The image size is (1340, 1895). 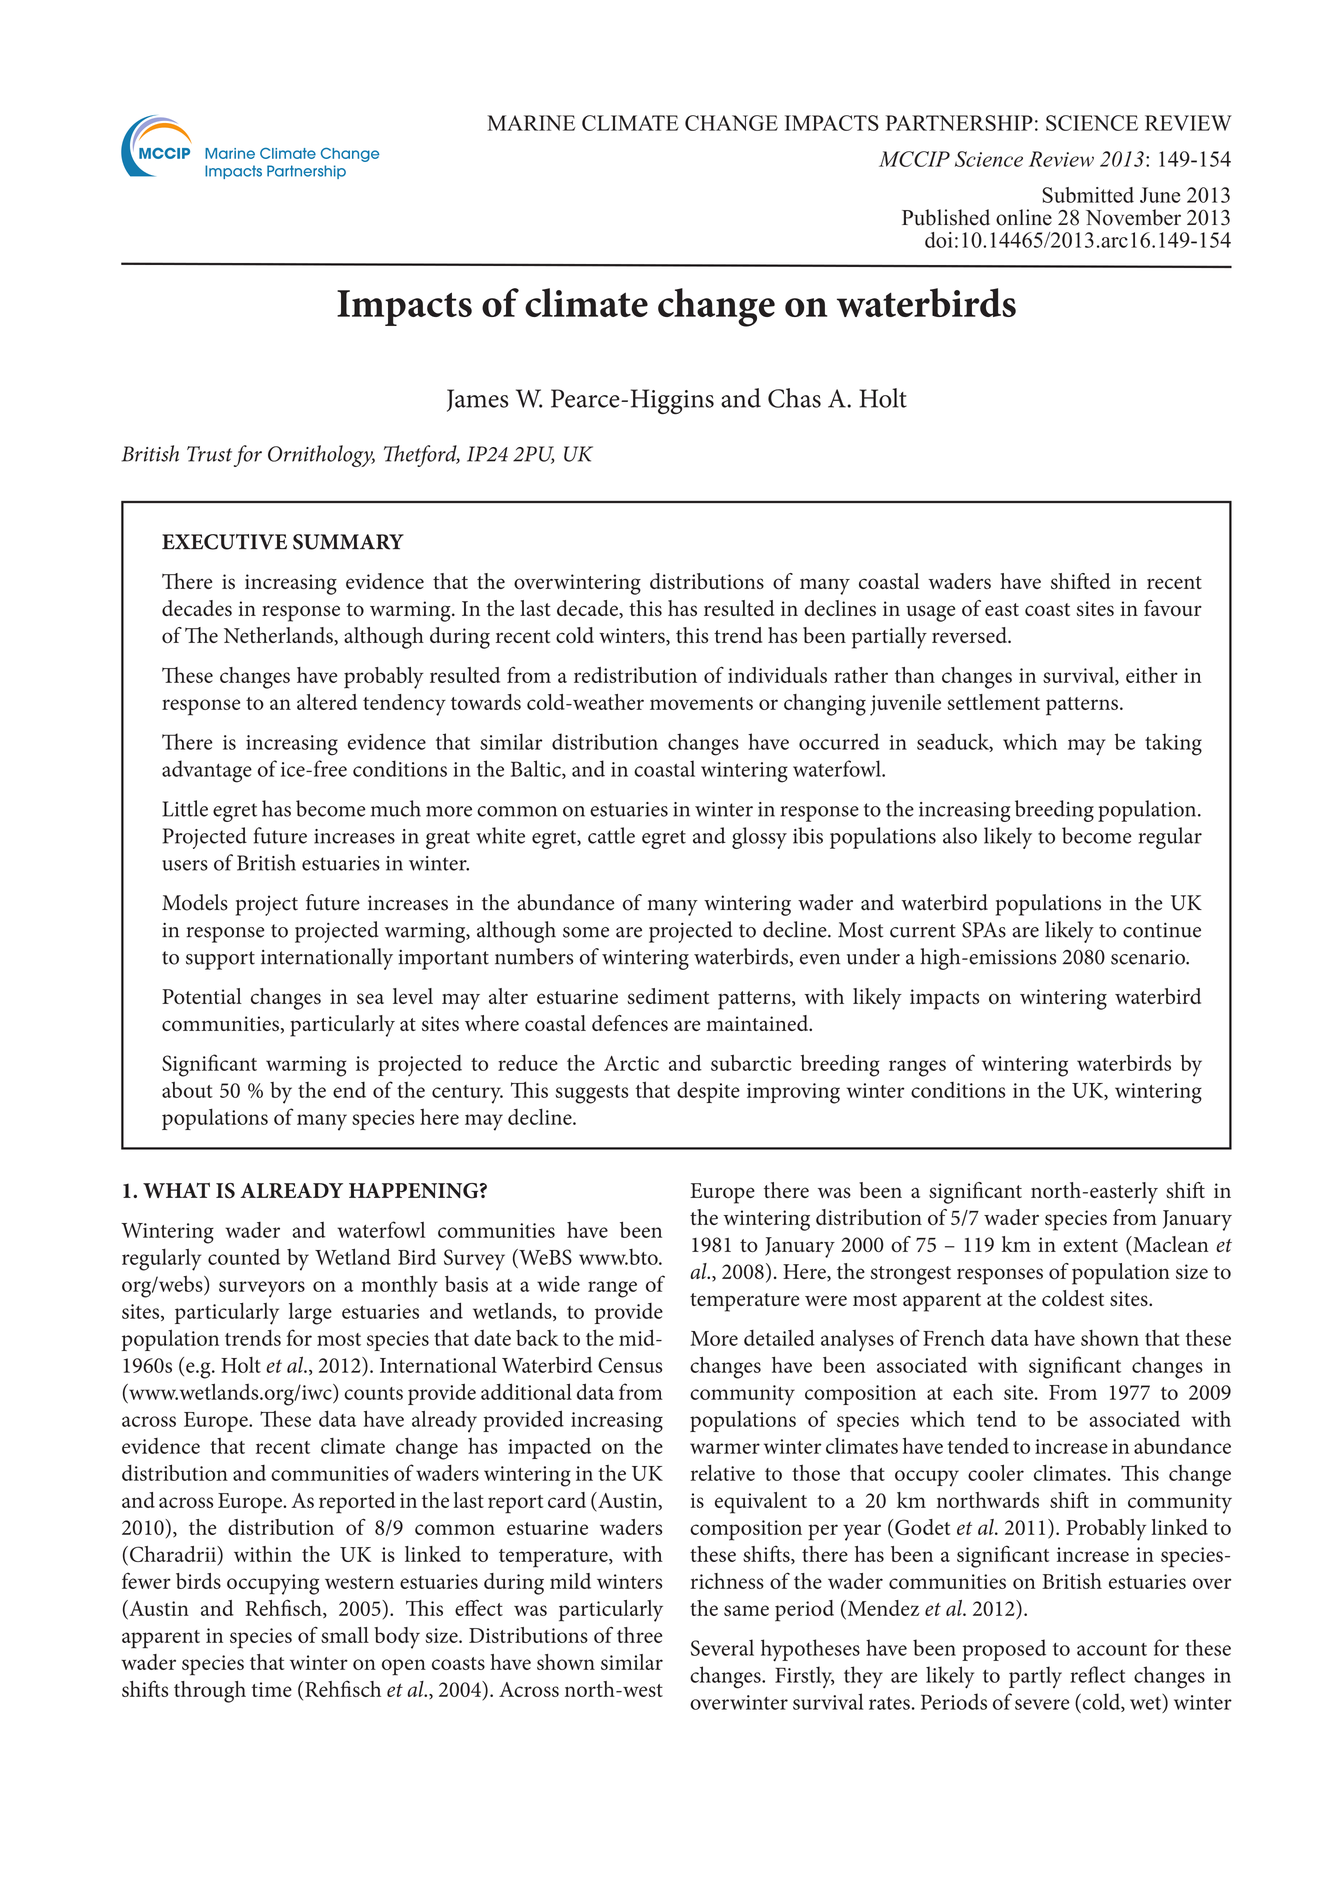 I want to click on MARINE, so click(x=531, y=123).
